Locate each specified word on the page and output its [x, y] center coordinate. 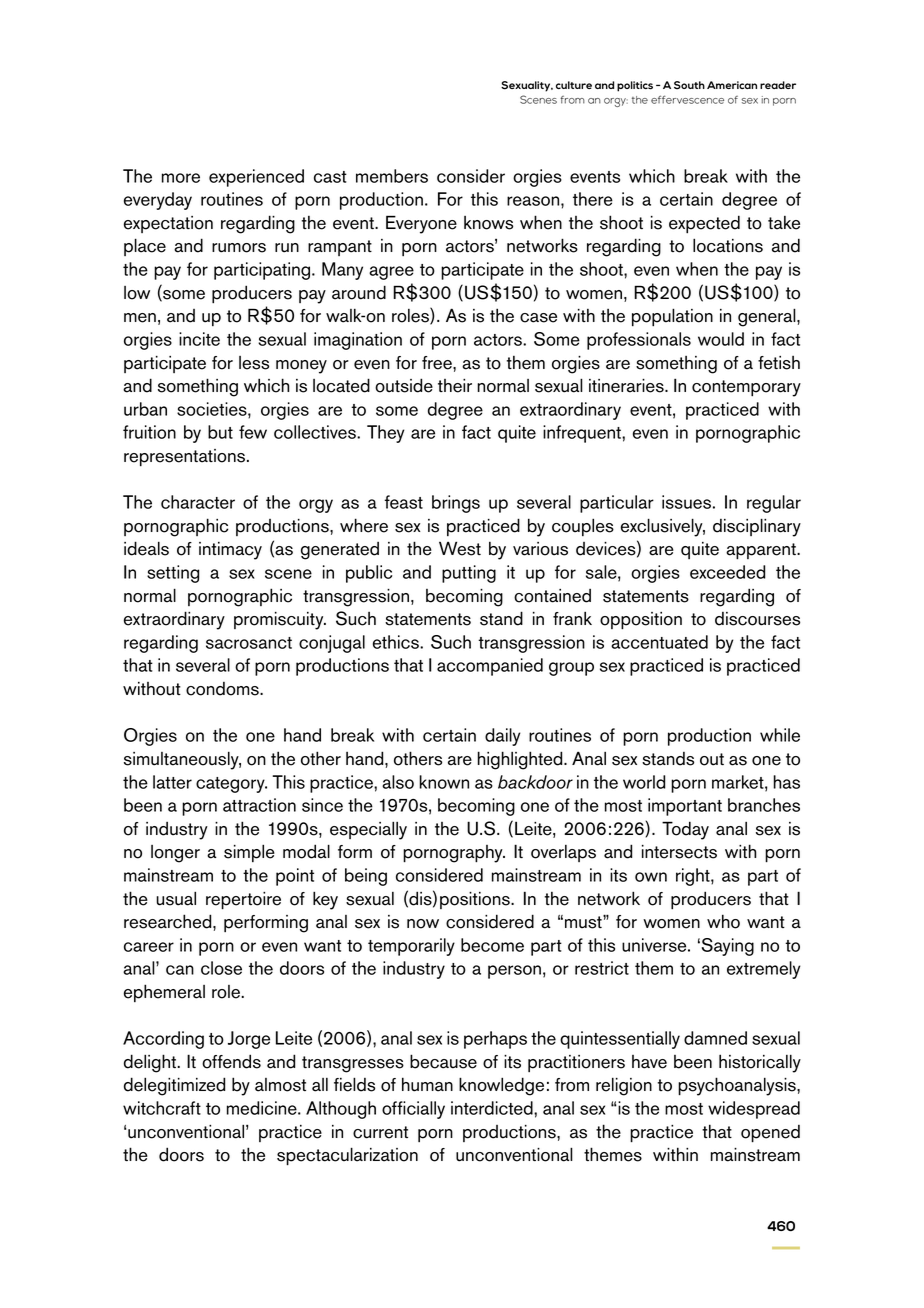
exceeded [727, 572]
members [392, 176]
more [181, 178]
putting [469, 574]
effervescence [687, 99]
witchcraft [162, 1108]
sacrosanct [249, 643]
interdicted [493, 1108]
